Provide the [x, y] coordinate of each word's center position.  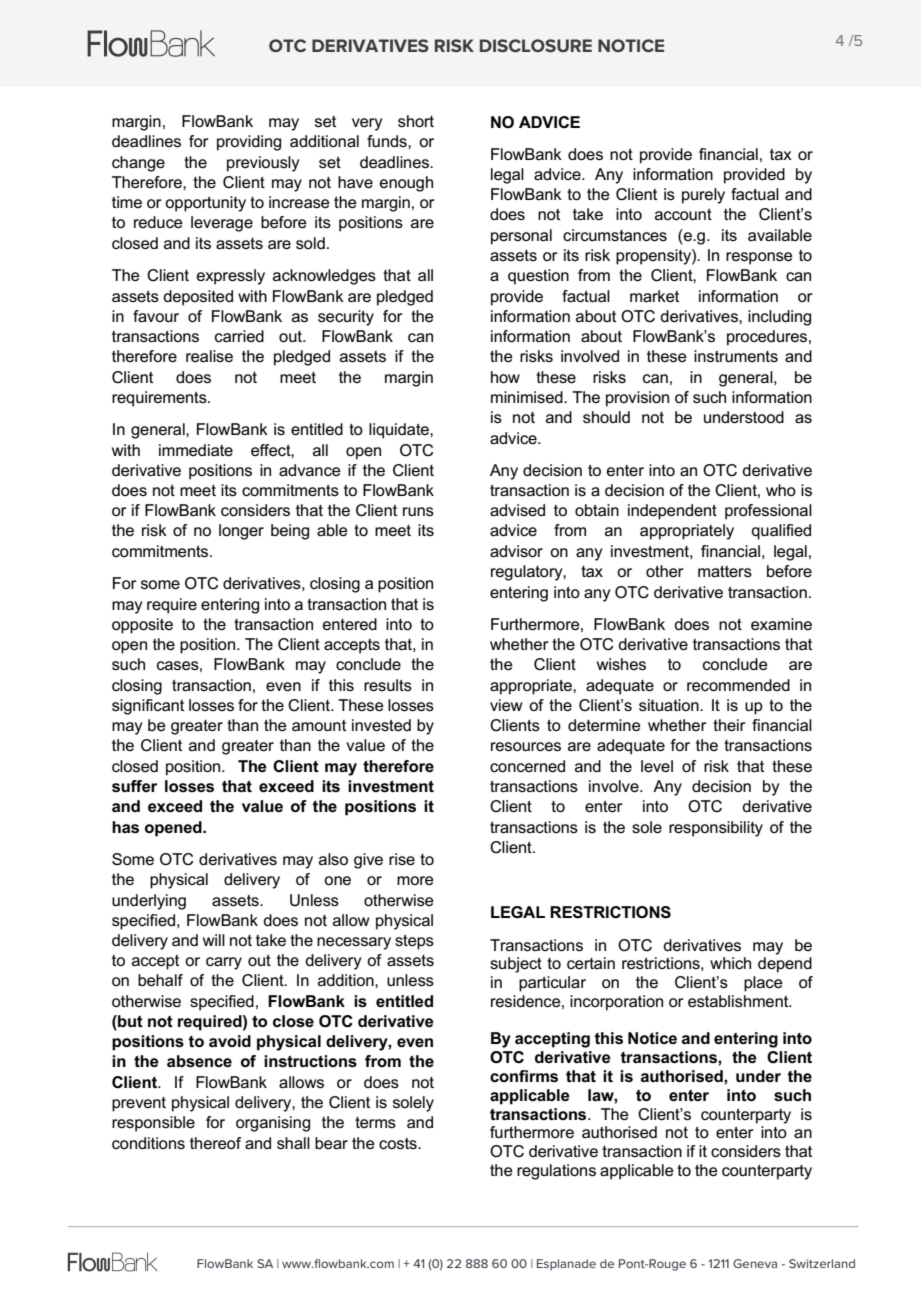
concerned [527, 766]
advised [517, 510]
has [125, 827]
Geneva [755, 1263]
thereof [215, 1143]
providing [249, 143]
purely [703, 196]
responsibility [716, 829]
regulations [556, 1172]
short [416, 121]
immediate [196, 450]
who [781, 490]
